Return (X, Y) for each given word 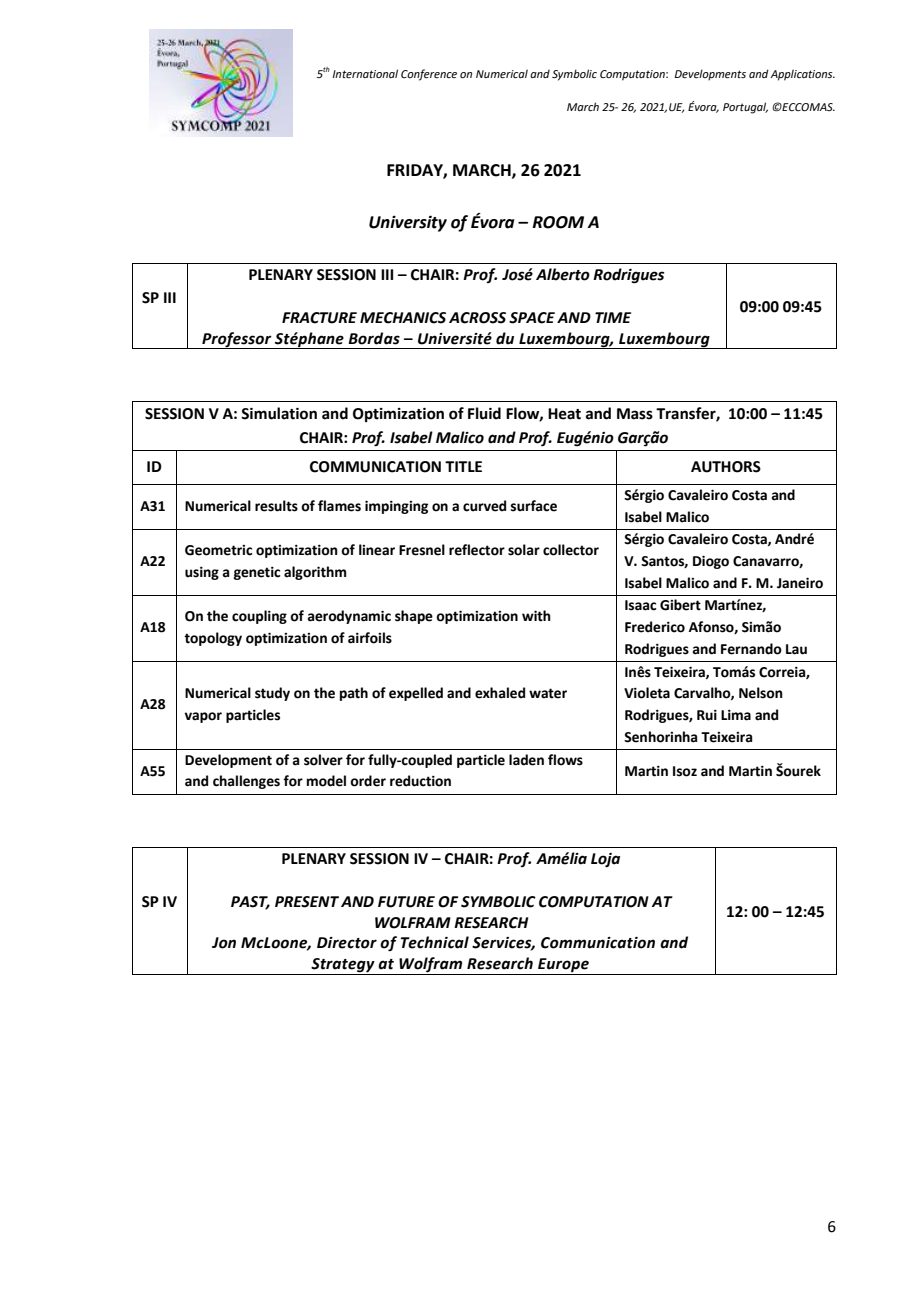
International (365, 73)
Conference (429, 75)
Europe (563, 966)
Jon (224, 943)
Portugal (745, 108)
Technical (435, 942)
